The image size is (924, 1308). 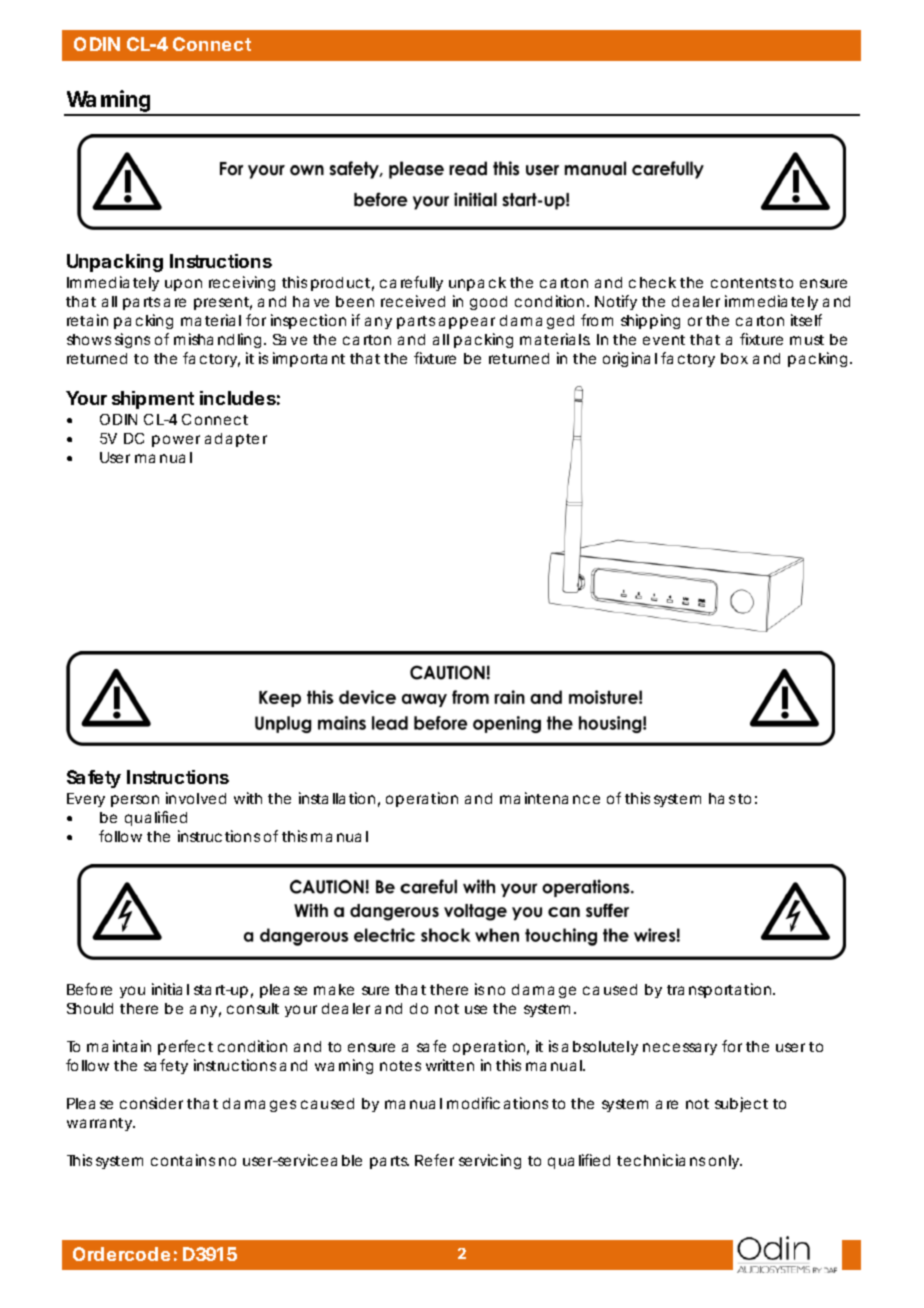 What do you see at coordinates (183, 285) in the screenshot?
I see `upon` at bounding box center [183, 285].
